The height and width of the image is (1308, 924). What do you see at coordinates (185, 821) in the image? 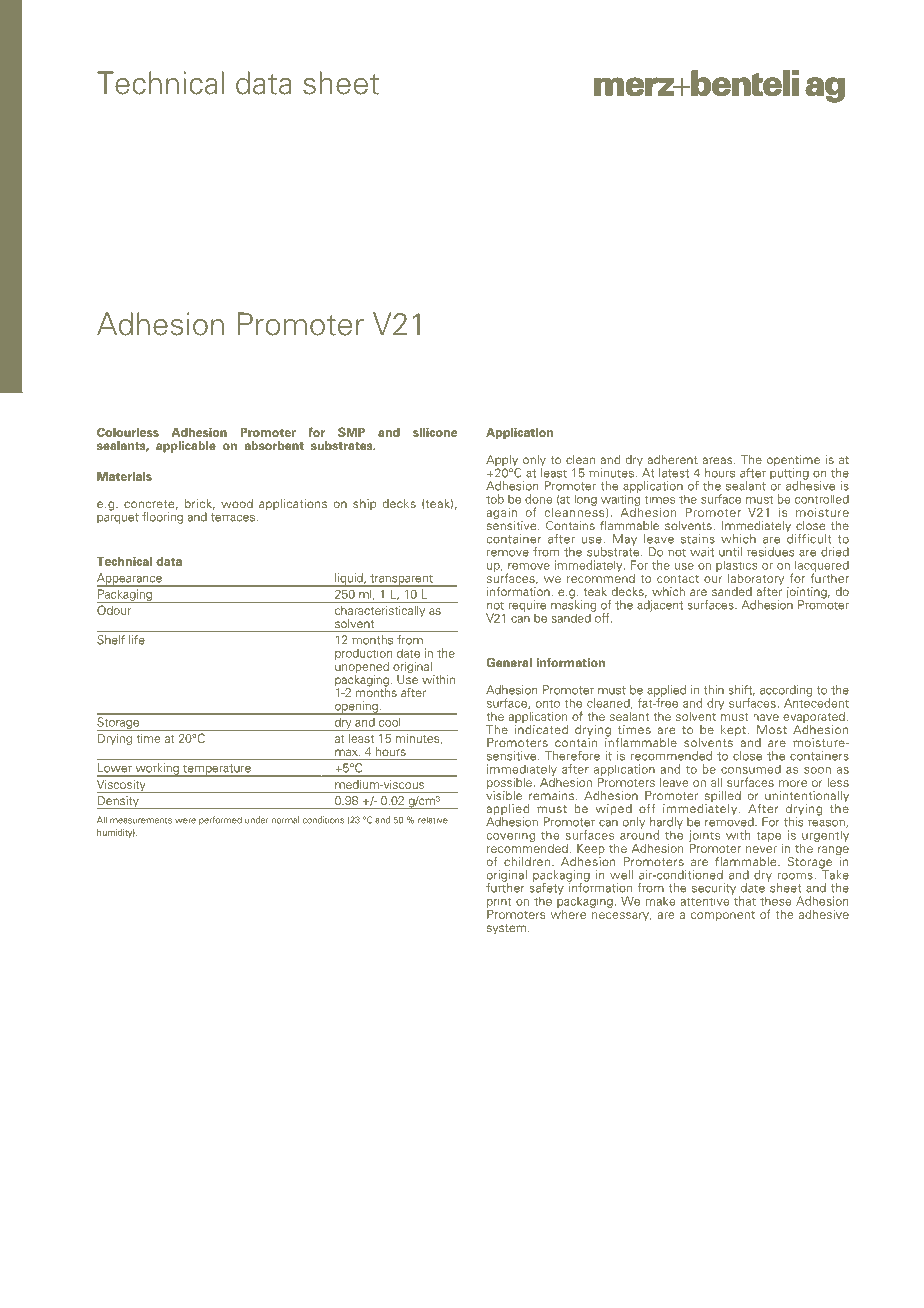
I see `were` at bounding box center [185, 821].
